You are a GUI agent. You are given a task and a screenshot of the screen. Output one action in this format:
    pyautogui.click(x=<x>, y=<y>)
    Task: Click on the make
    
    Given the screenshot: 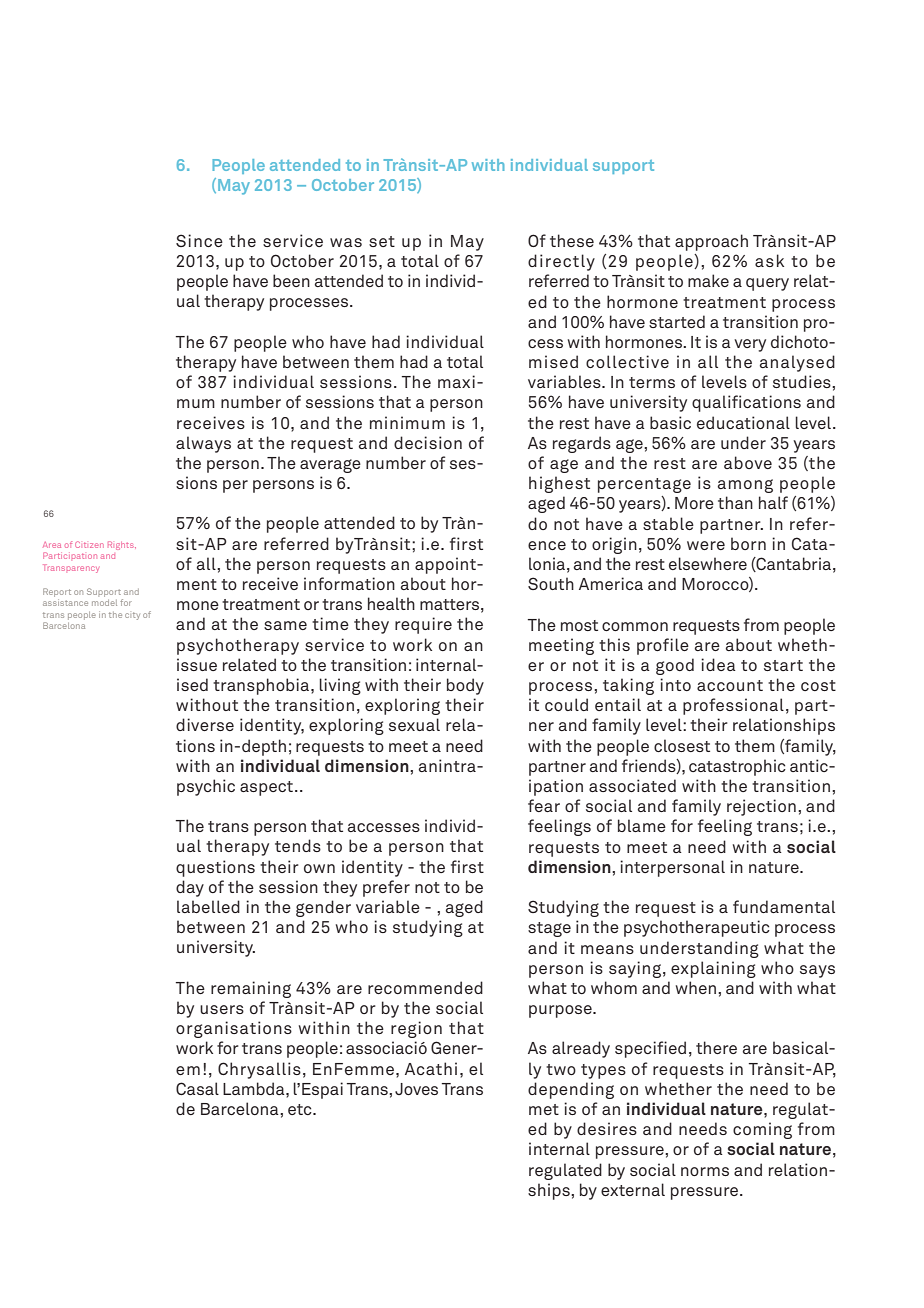 What is the action you would take?
    pyautogui.click(x=708, y=280)
